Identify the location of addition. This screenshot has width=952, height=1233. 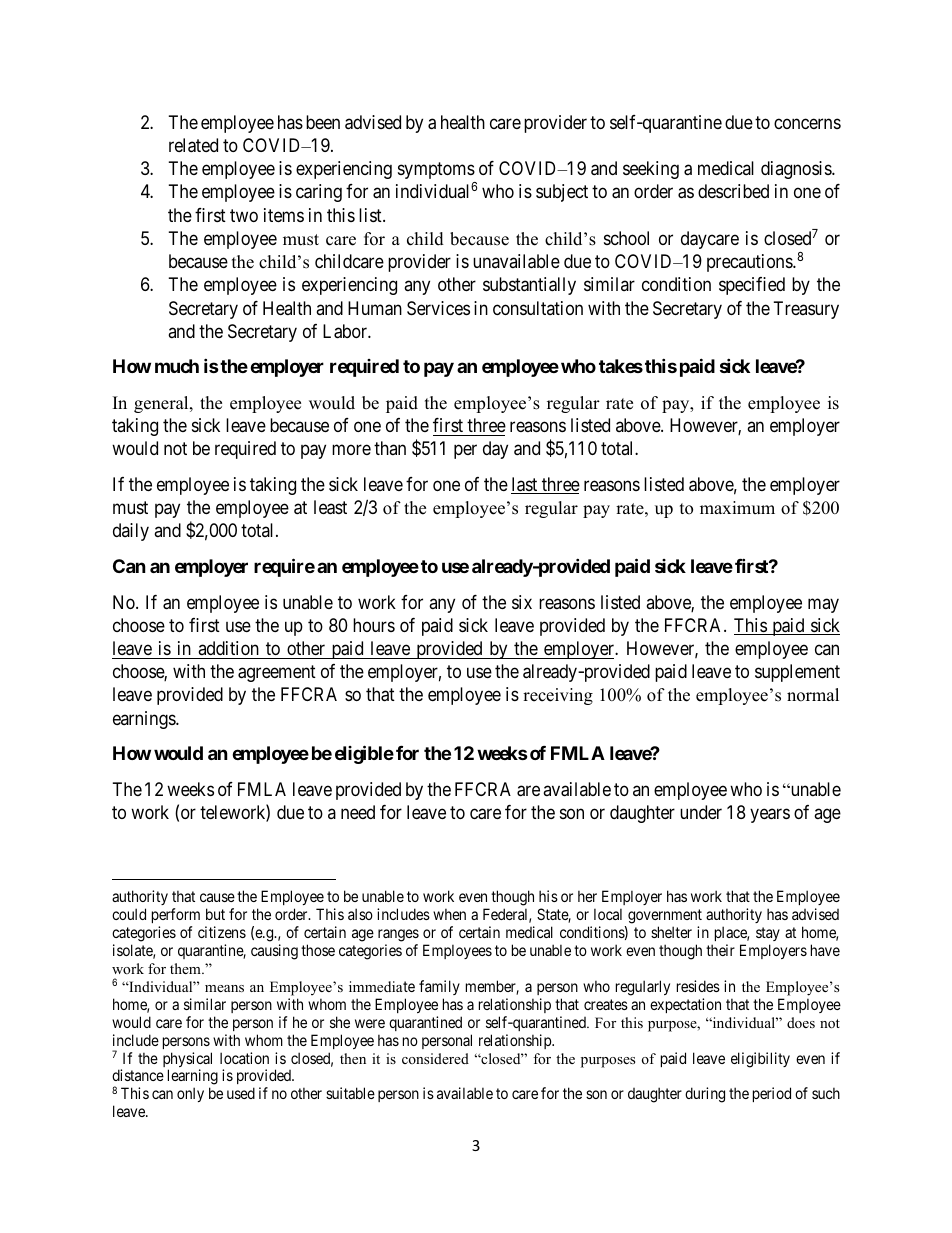
(228, 648).
